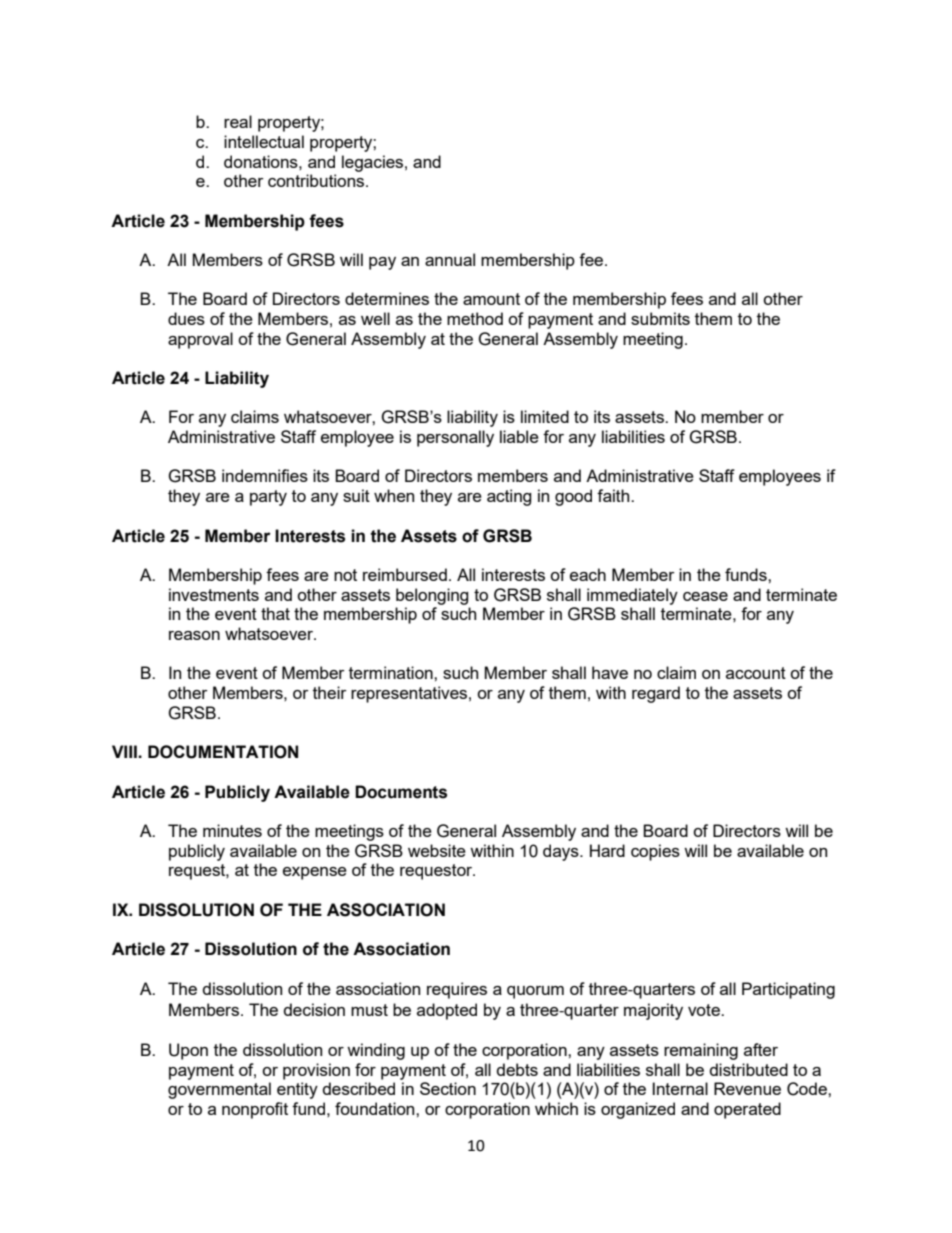 The height and width of the document is (1233, 952). I want to click on copies, so click(655, 852).
